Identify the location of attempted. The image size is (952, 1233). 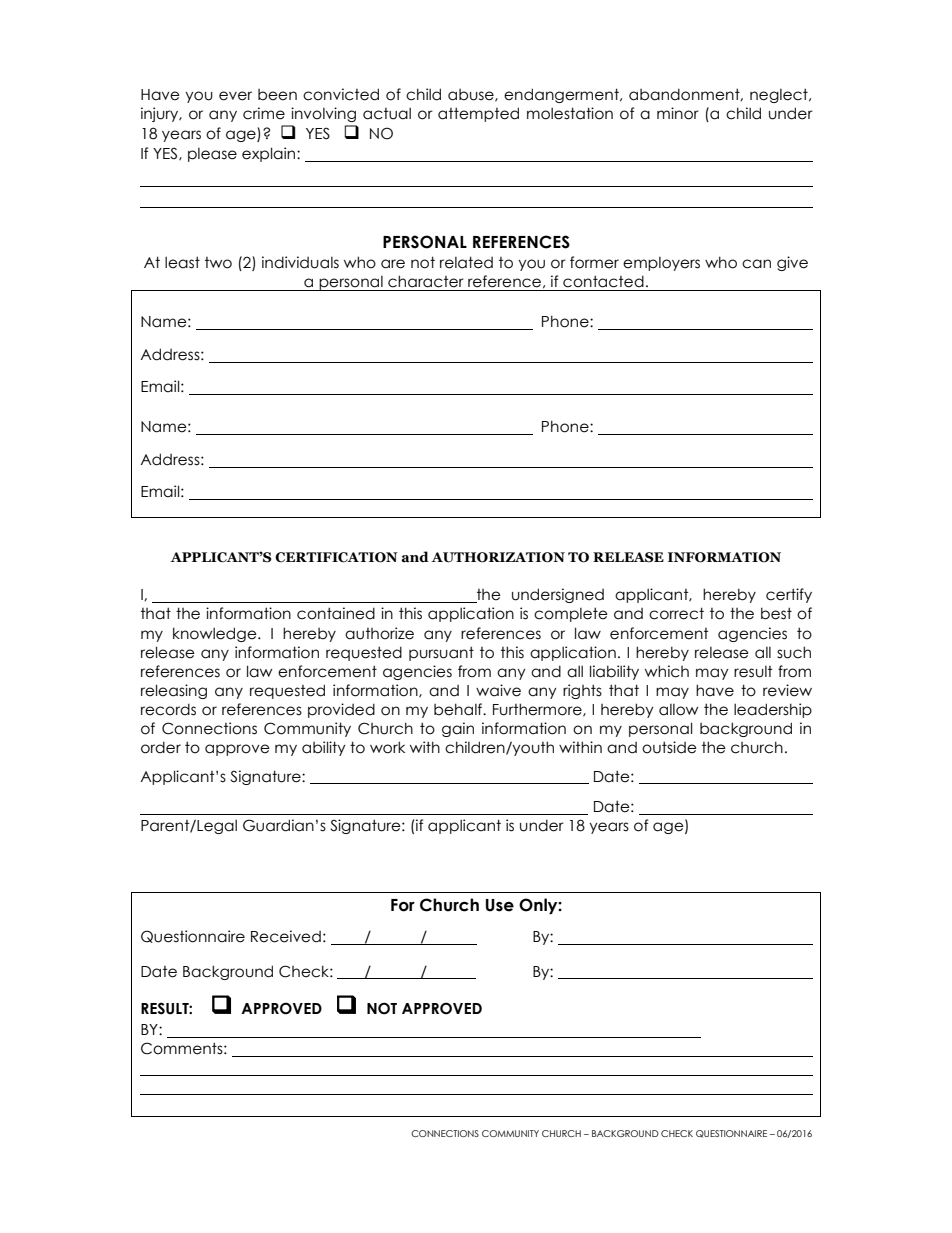
(478, 114).
